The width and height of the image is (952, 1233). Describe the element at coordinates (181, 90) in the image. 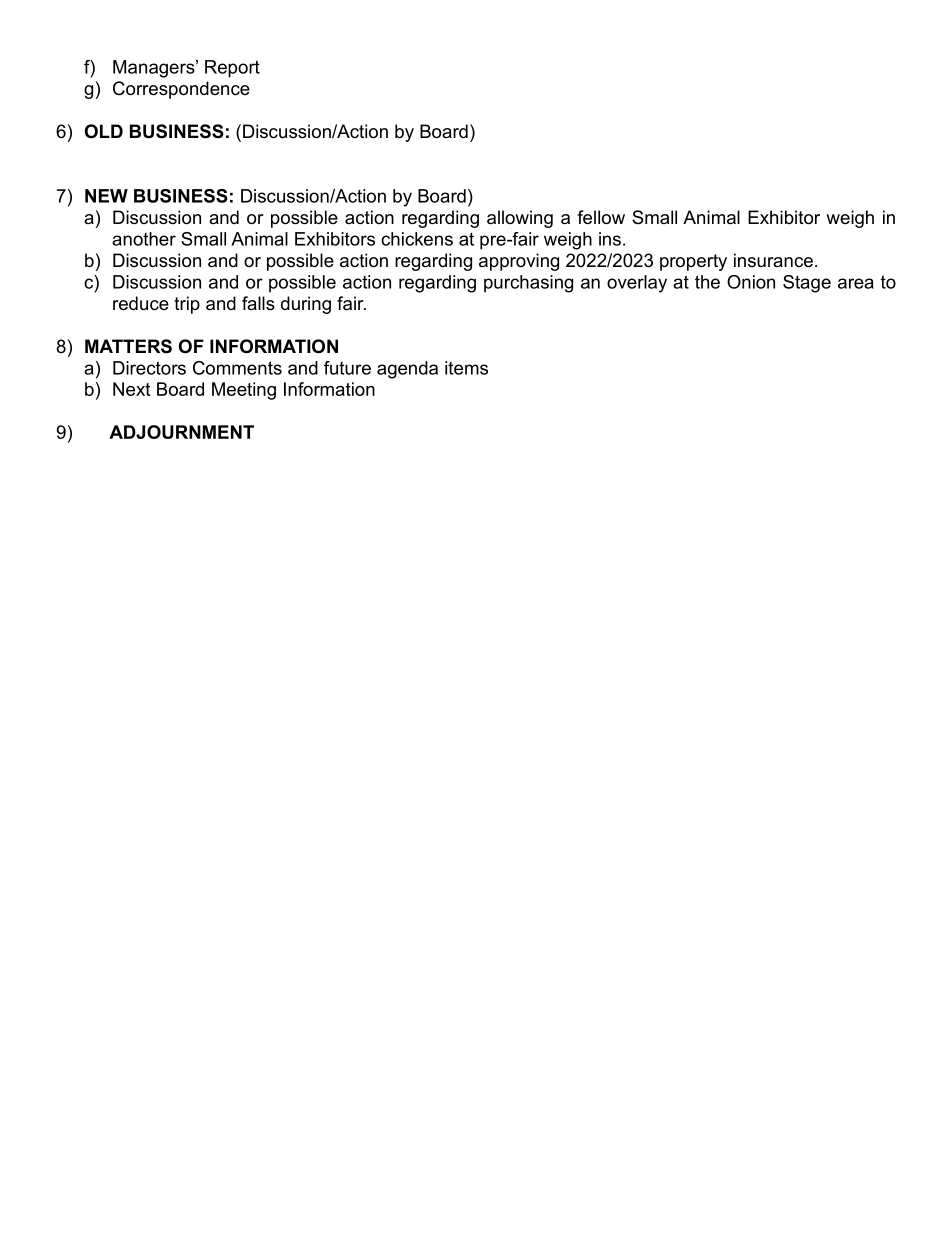

I see `Correspondence` at that location.
